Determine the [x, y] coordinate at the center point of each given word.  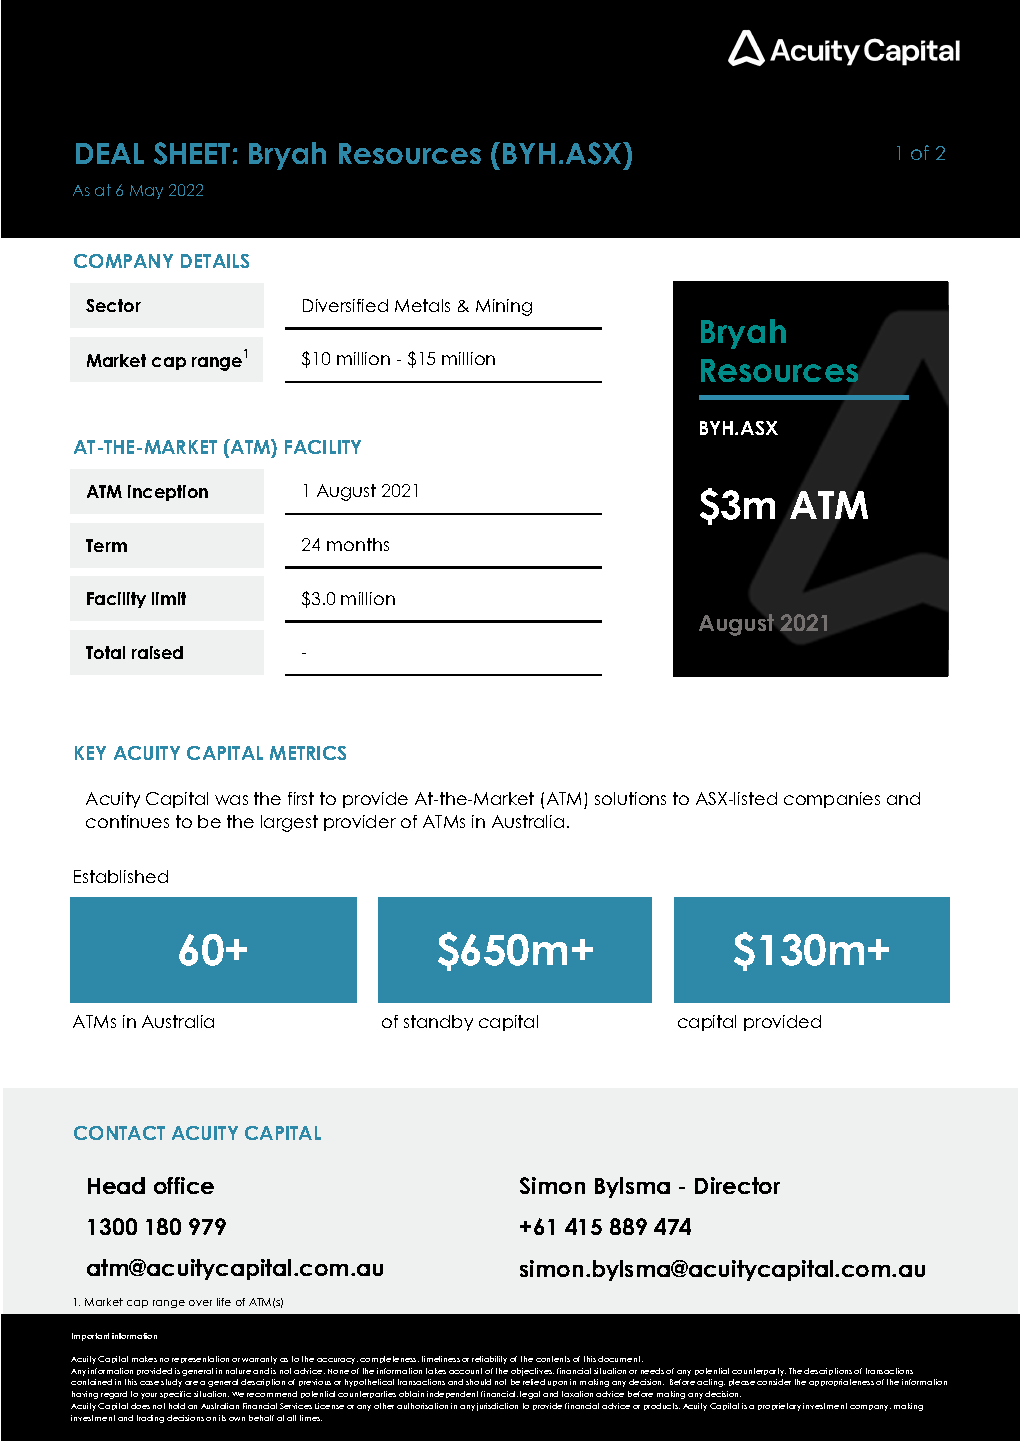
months [358, 544]
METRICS [308, 753]
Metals [422, 305]
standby [438, 1023]
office [184, 1185]
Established [121, 876]
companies [832, 800]
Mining [504, 307]
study [171, 1383]
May [146, 192]
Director [737, 1185]
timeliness [441, 1359]
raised [157, 652]
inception [168, 493]
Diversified [345, 305]
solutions [630, 798]
